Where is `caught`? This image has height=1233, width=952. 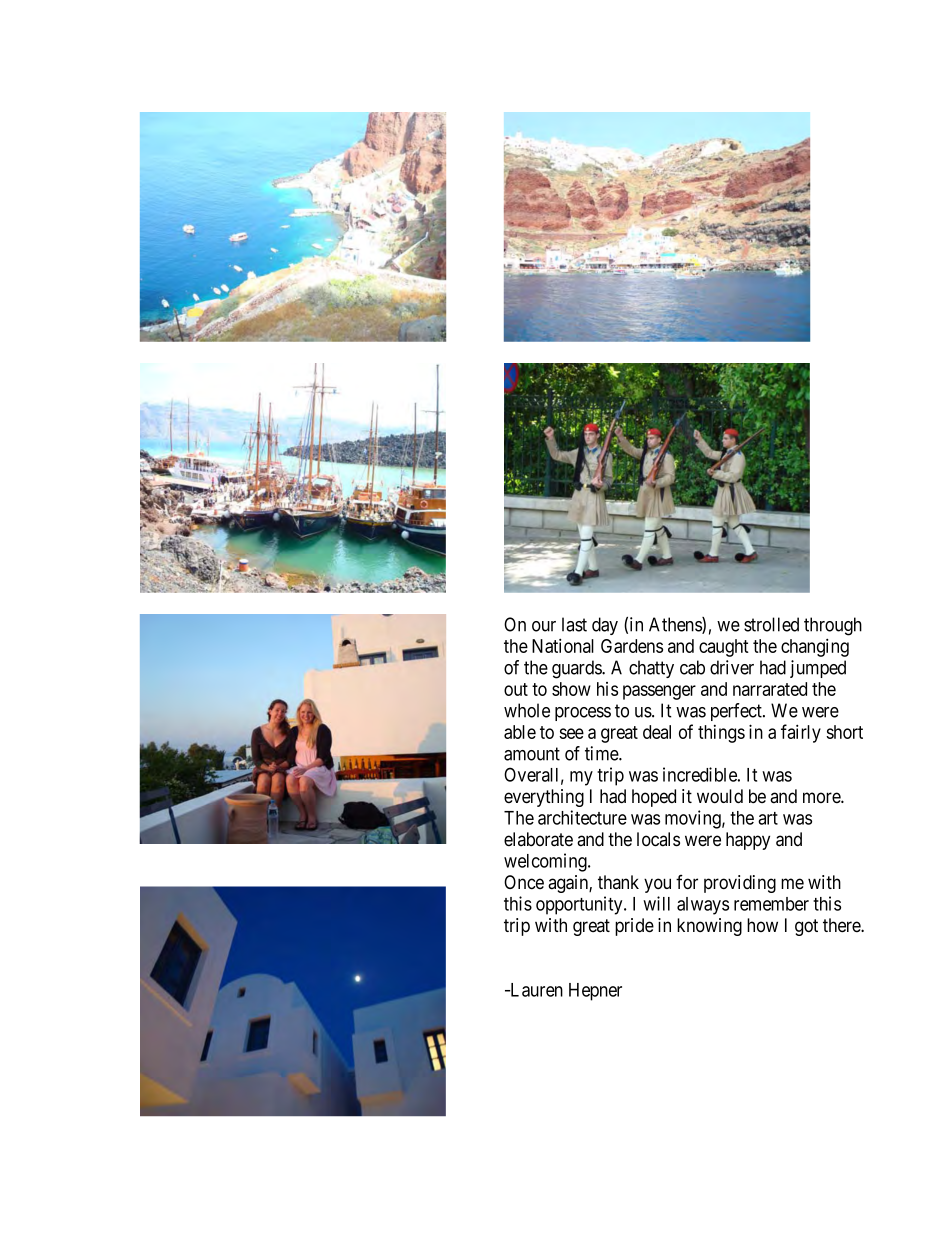 caught is located at coordinates (724, 648).
